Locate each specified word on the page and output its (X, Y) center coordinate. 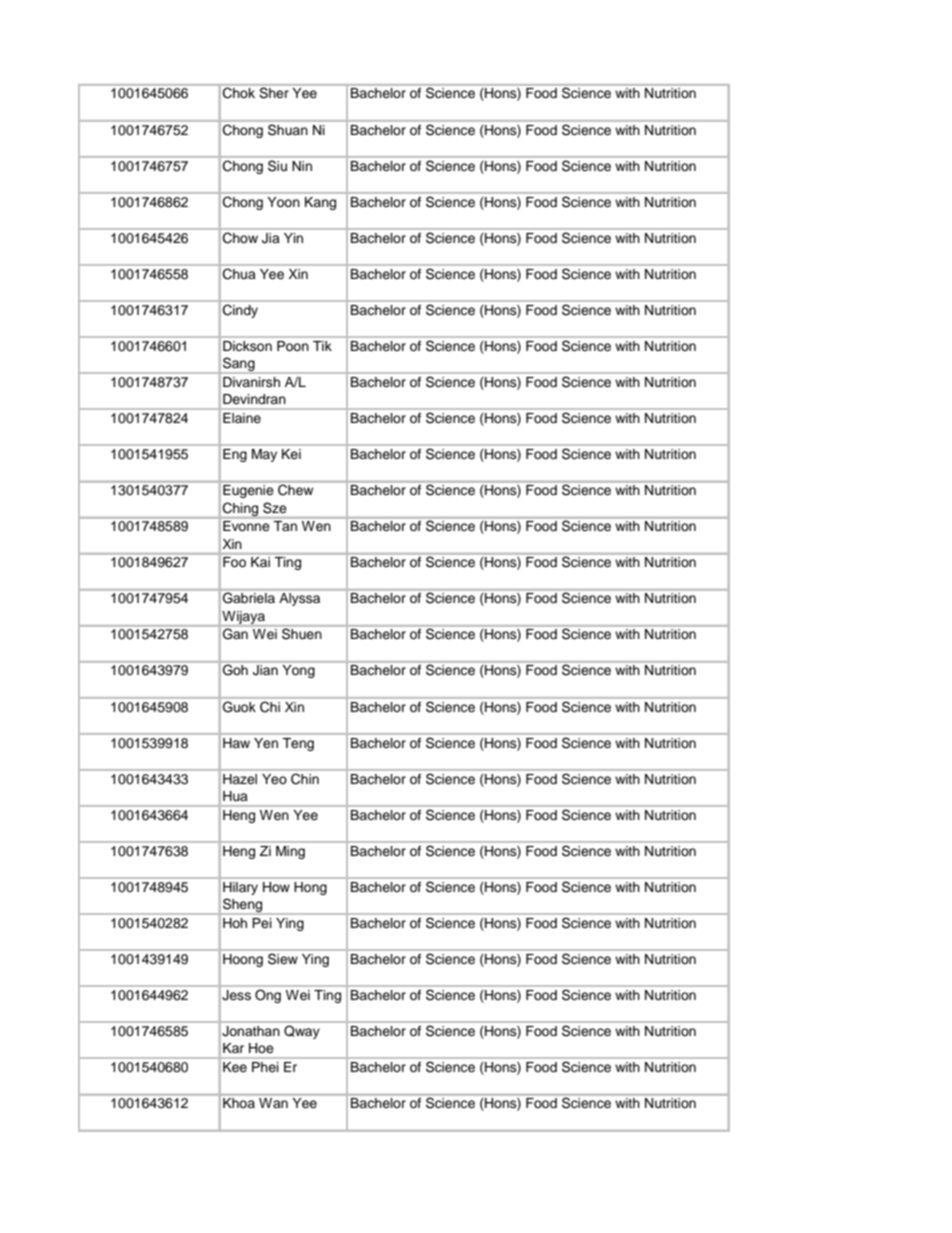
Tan (285, 526)
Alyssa (299, 599)
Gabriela (249, 598)
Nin (302, 166)
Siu (277, 166)
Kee (235, 1067)
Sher (274, 92)
